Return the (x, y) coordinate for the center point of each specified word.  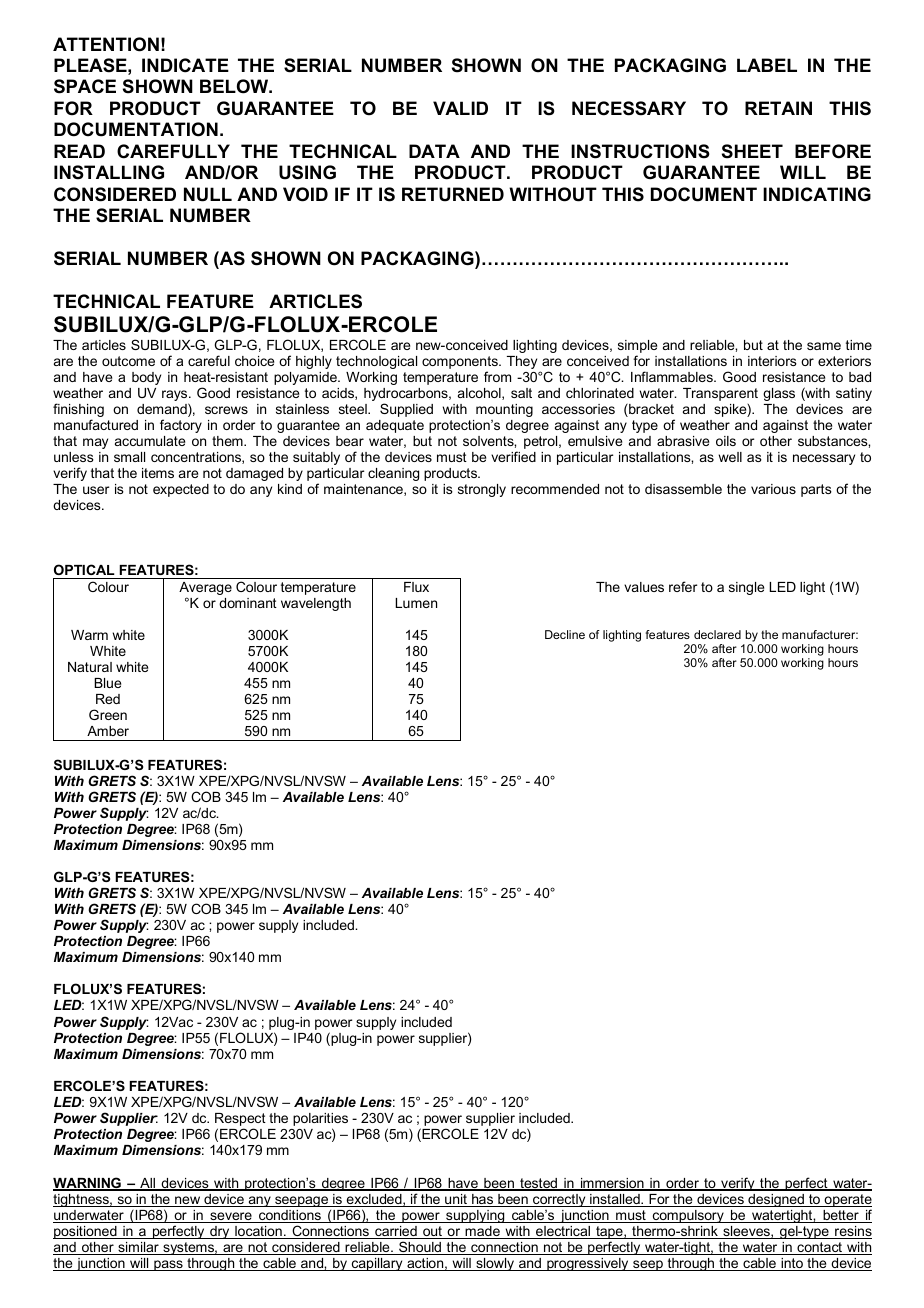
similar (138, 1248)
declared (717, 634)
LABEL (767, 65)
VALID (460, 108)
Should (420, 1248)
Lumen (416, 603)
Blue (107, 683)
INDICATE (185, 65)
